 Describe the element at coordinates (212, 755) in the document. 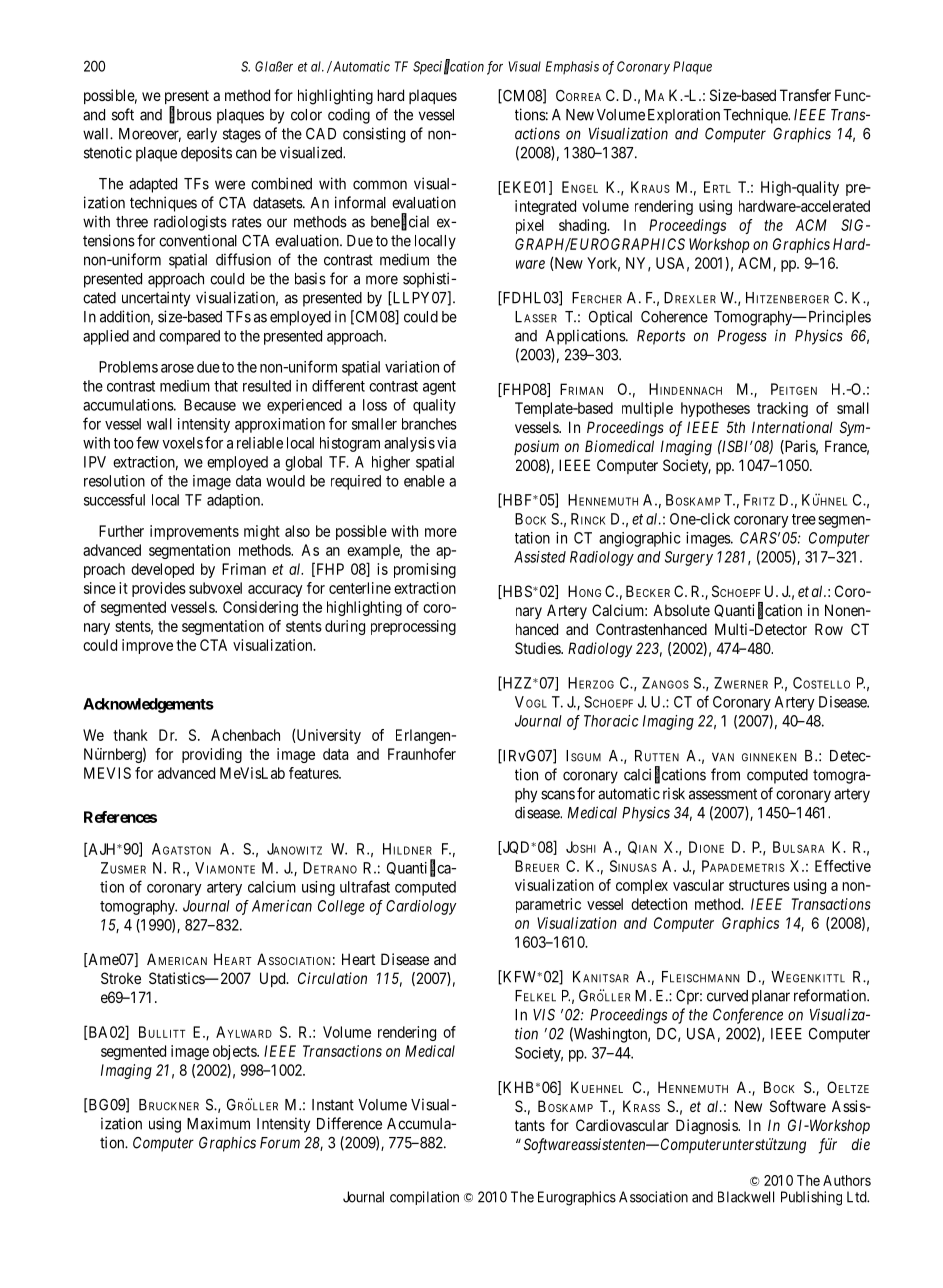

I see `providing` at that location.
